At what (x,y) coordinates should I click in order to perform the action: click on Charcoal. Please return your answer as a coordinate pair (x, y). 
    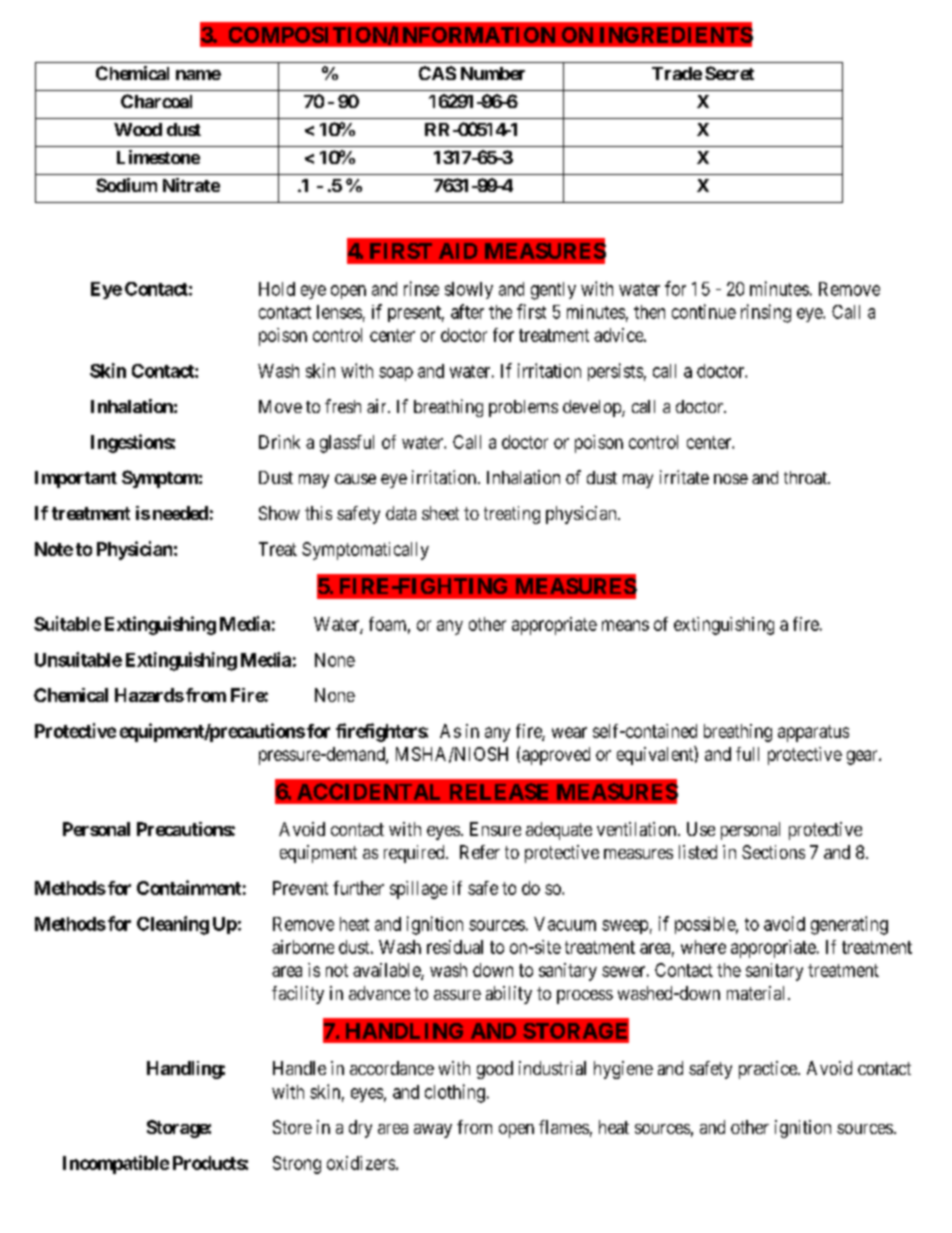
    Looking at the image, I should click on (156, 101).
